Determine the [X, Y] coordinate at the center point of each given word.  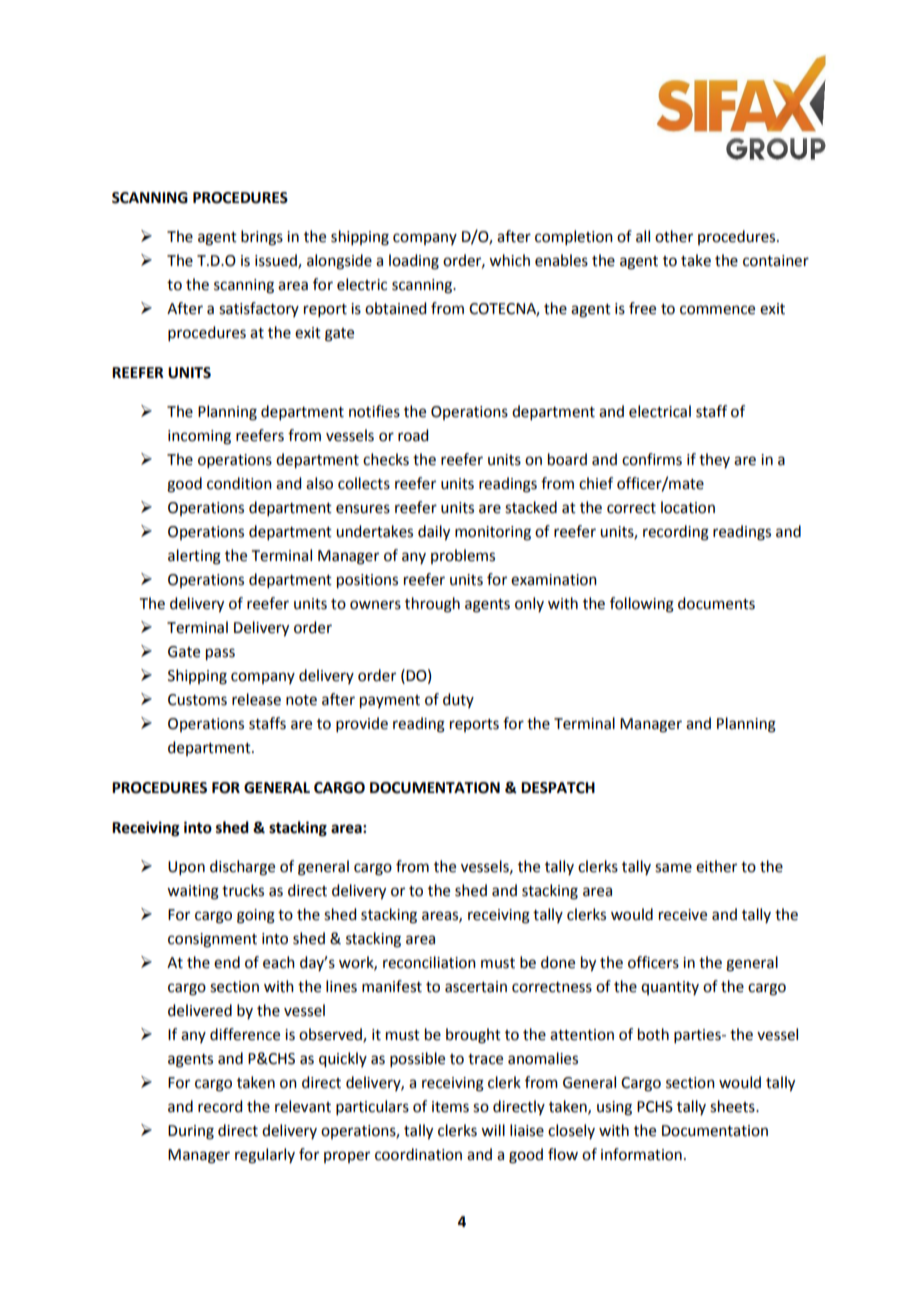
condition [239, 483]
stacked [531, 507]
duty [458, 700]
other [674, 236]
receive [683, 915]
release [256, 699]
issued [277, 261]
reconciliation [429, 962]
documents [716, 603]
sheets [733, 1106]
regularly [265, 1156]
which [509, 260]
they [714, 460]
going [256, 916]
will [493, 1130]
